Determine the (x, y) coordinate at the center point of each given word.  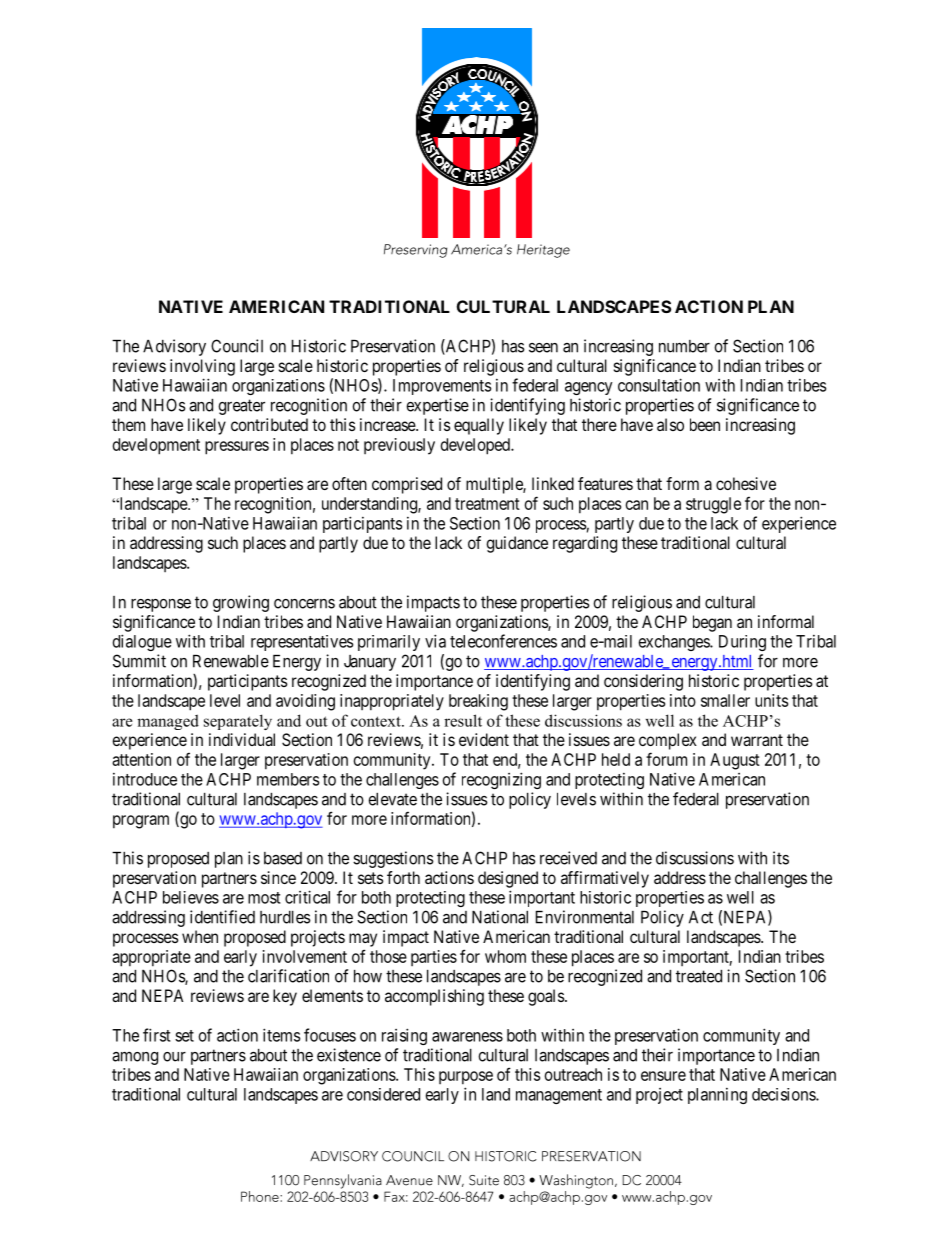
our (174, 1057)
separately (238, 722)
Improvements (442, 387)
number (684, 346)
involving (202, 367)
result (463, 720)
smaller (725, 700)
